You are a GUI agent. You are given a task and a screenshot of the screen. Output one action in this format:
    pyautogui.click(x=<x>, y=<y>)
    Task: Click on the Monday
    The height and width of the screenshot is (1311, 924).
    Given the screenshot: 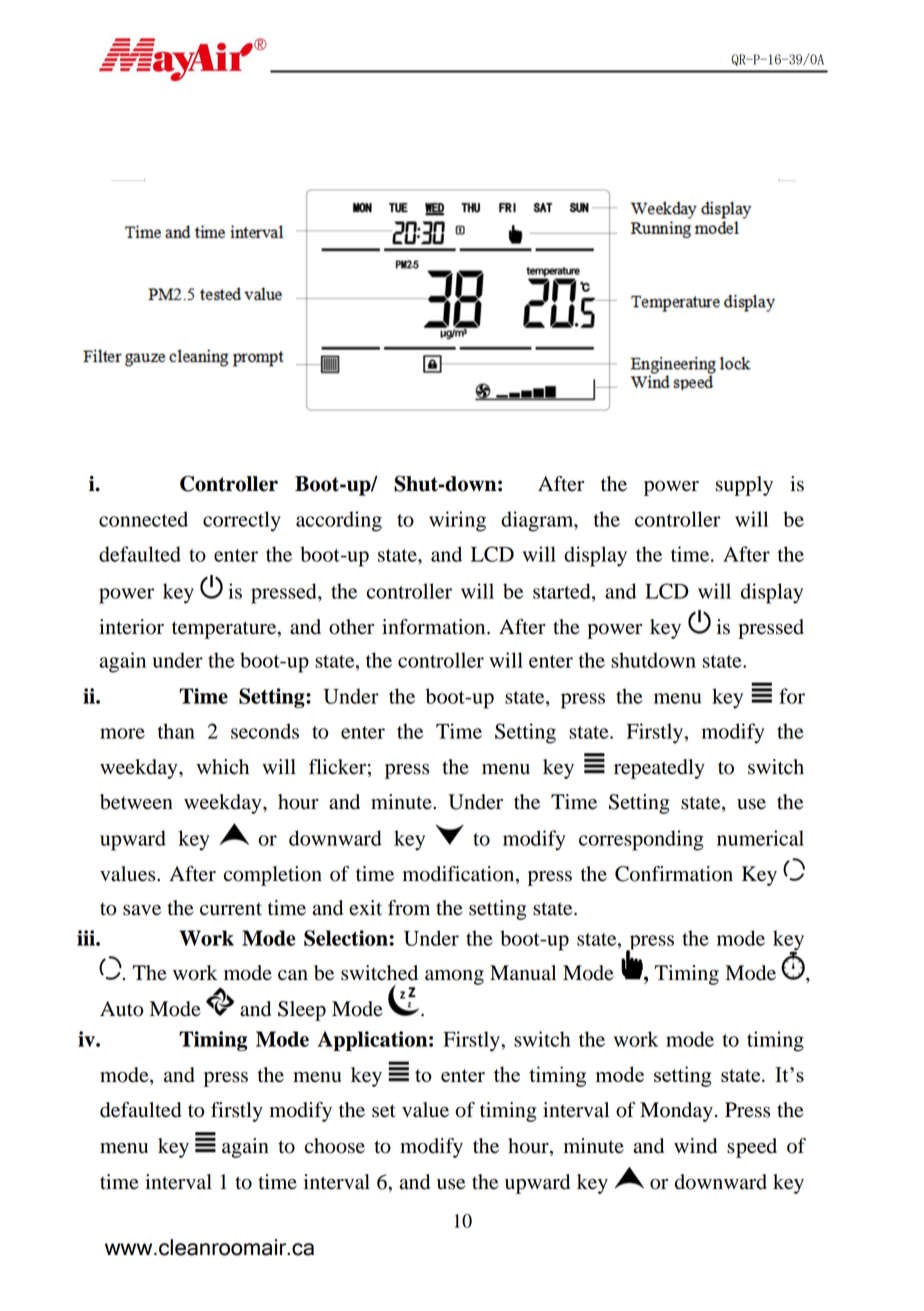 What is the action you would take?
    pyautogui.click(x=676, y=1112)
